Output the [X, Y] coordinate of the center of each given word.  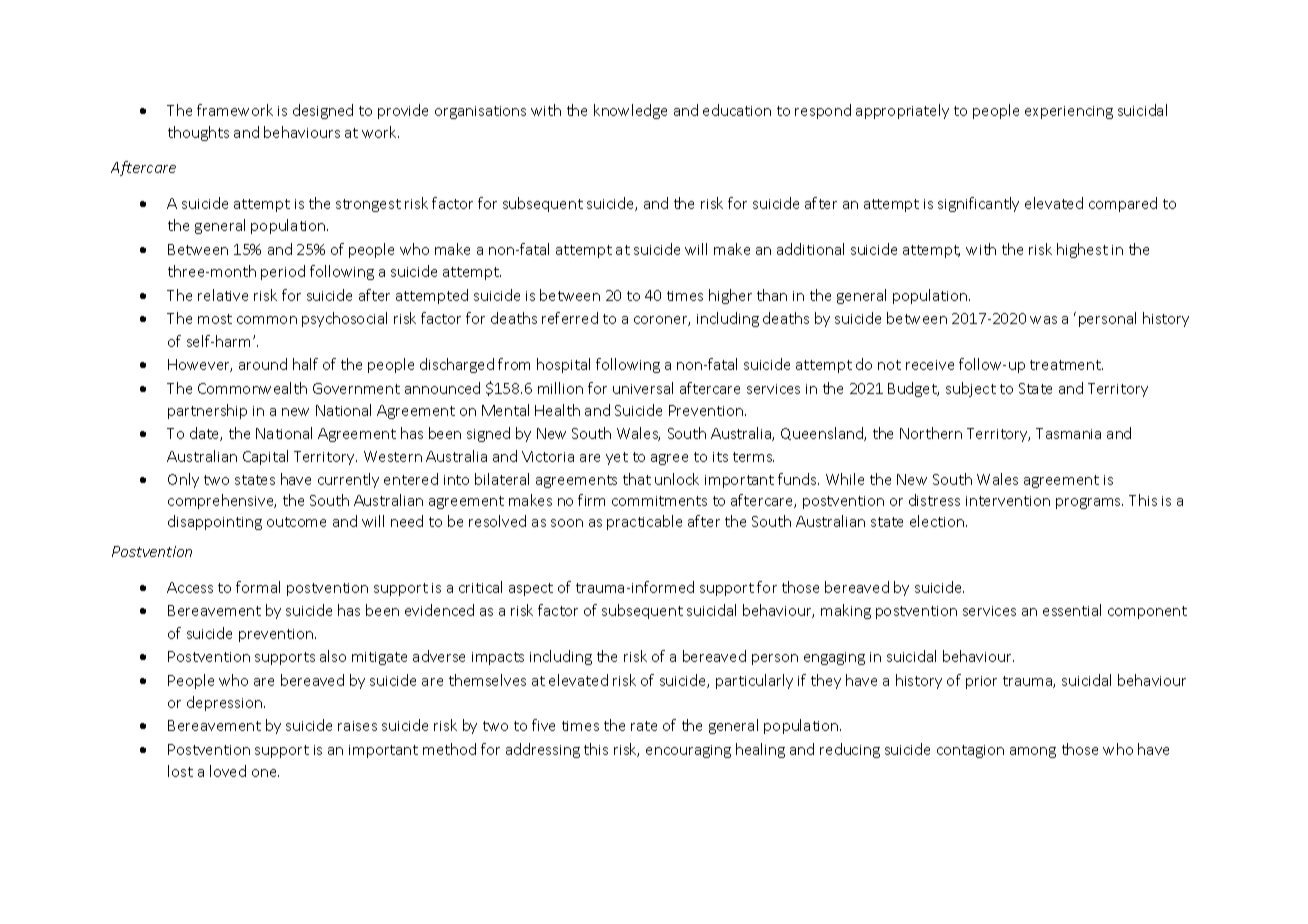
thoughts [198, 133]
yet [617, 458]
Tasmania [1068, 433]
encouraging [688, 751]
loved [228, 771]
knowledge [630, 111]
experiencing [1069, 112]
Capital [265, 457]
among [1033, 752]
